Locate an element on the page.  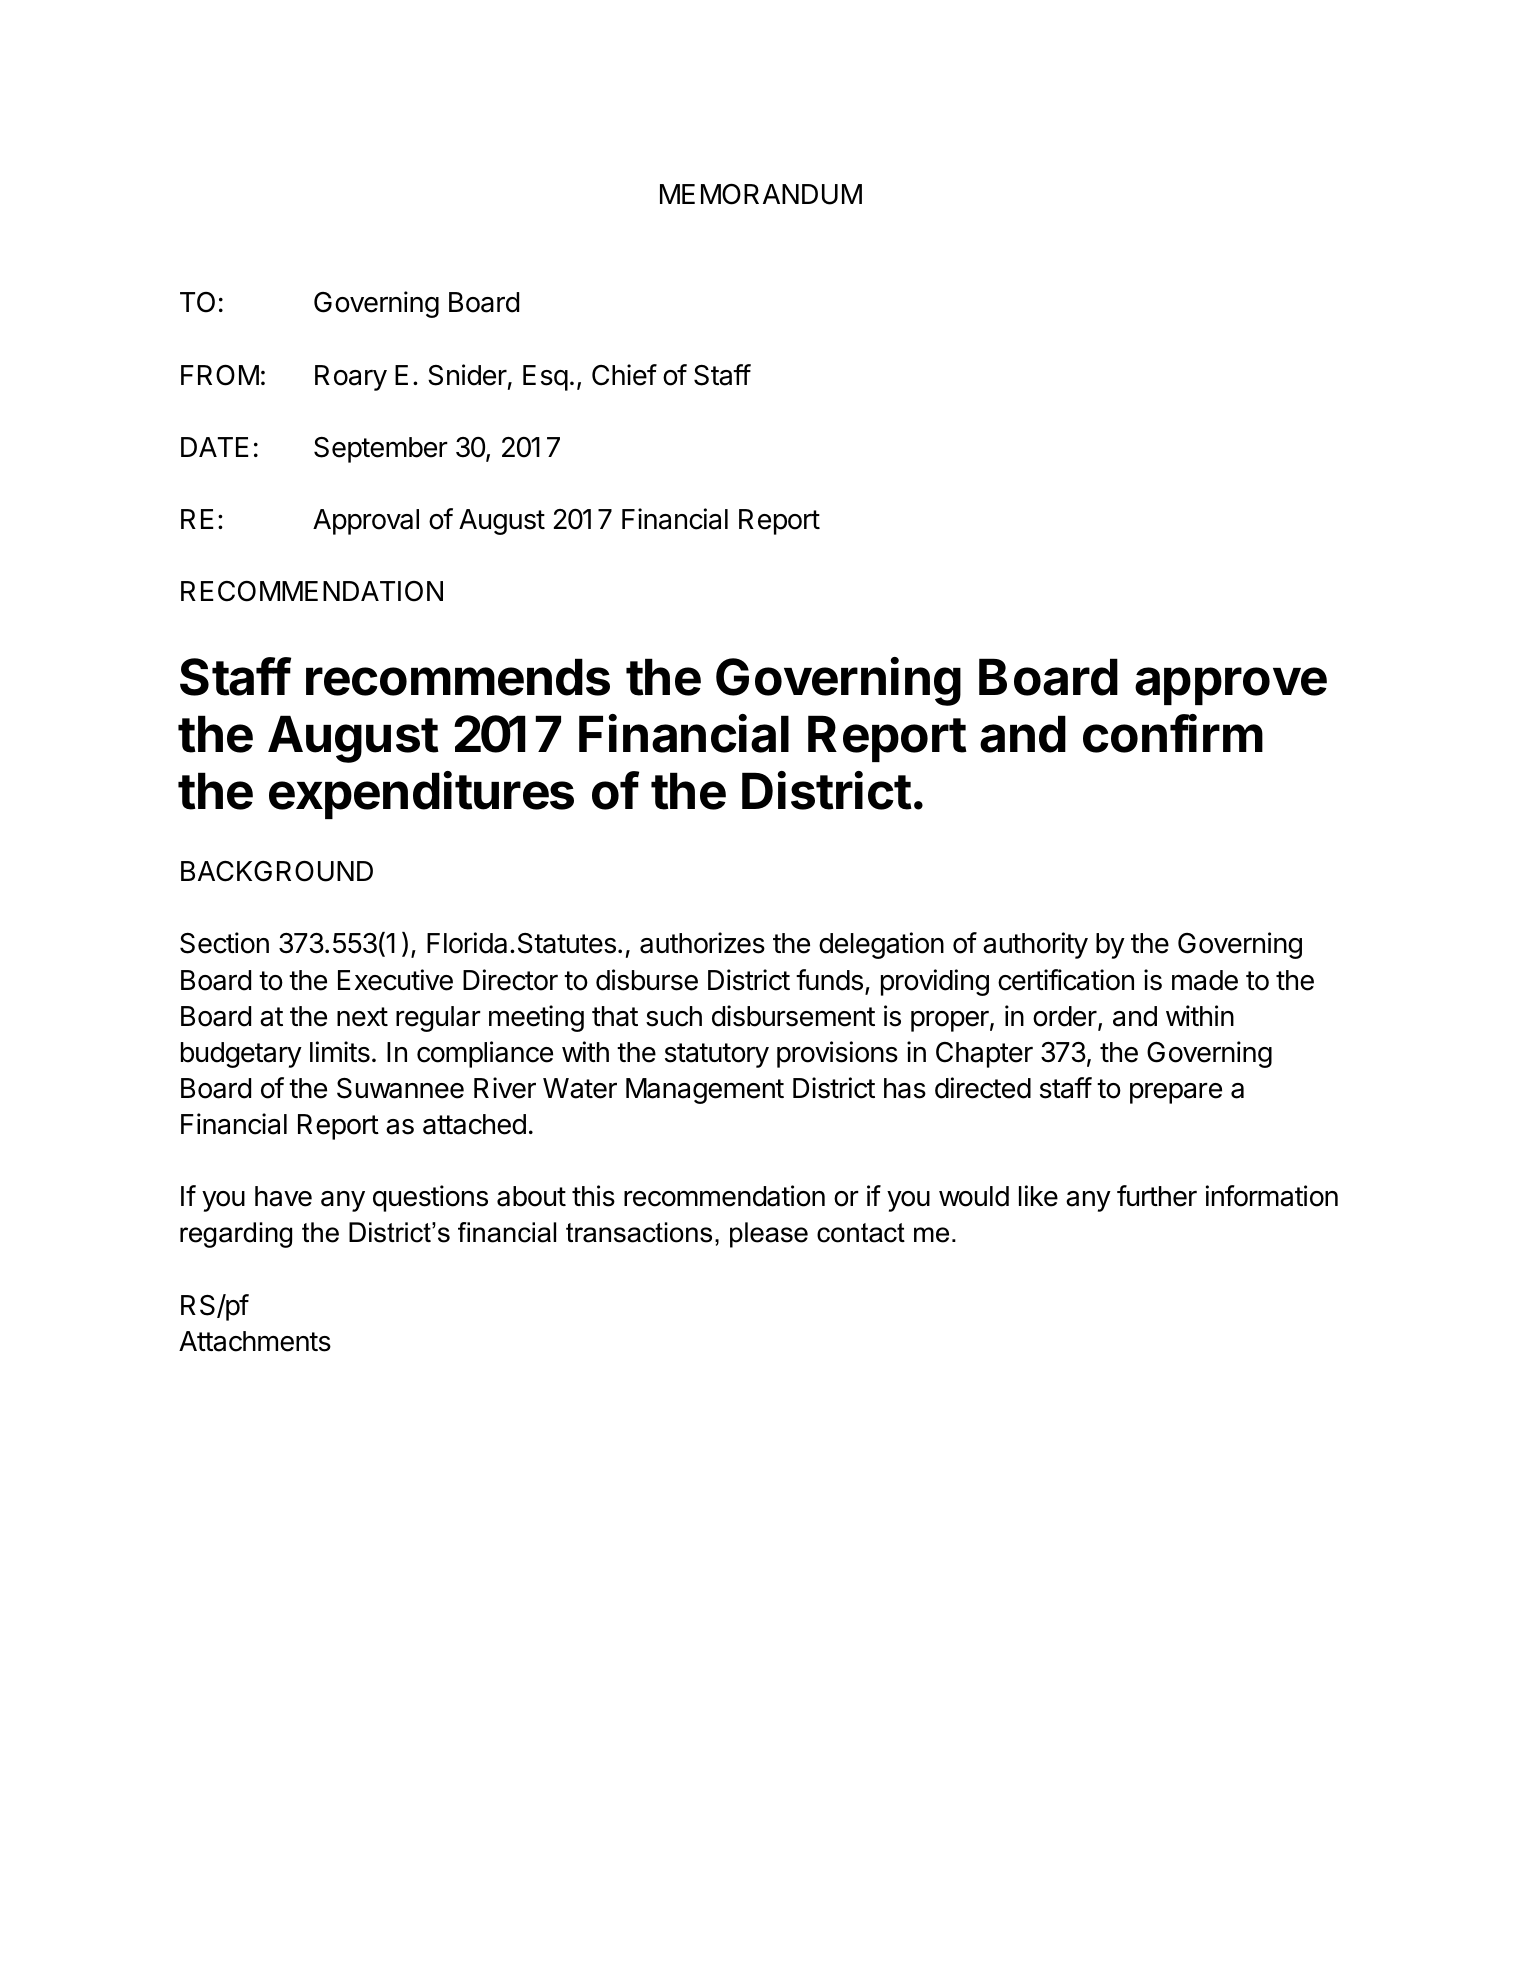
authorizes is located at coordinates (702, 943).
